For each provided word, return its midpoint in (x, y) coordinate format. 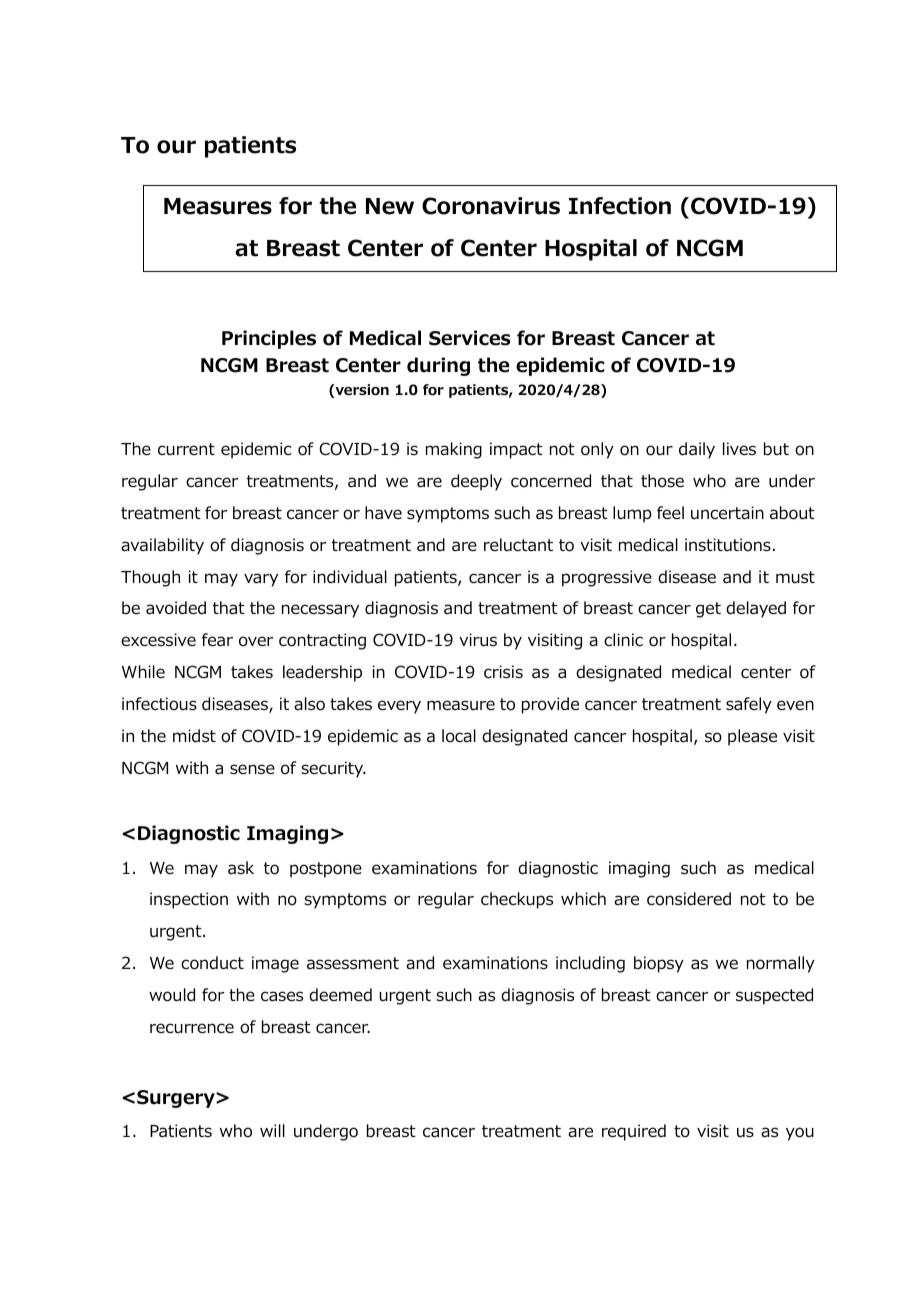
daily (697, 450)
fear (217, 639)
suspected (774, 996)
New (390, 206)
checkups (517, 900)
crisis (503, 671)
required (634, 1132)
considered (689, 899)
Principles (269, 339)
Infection (620, 206)
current (186, 449)
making (454, 450)
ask (241, 867)
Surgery (177, 1099)
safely (749, 705)
